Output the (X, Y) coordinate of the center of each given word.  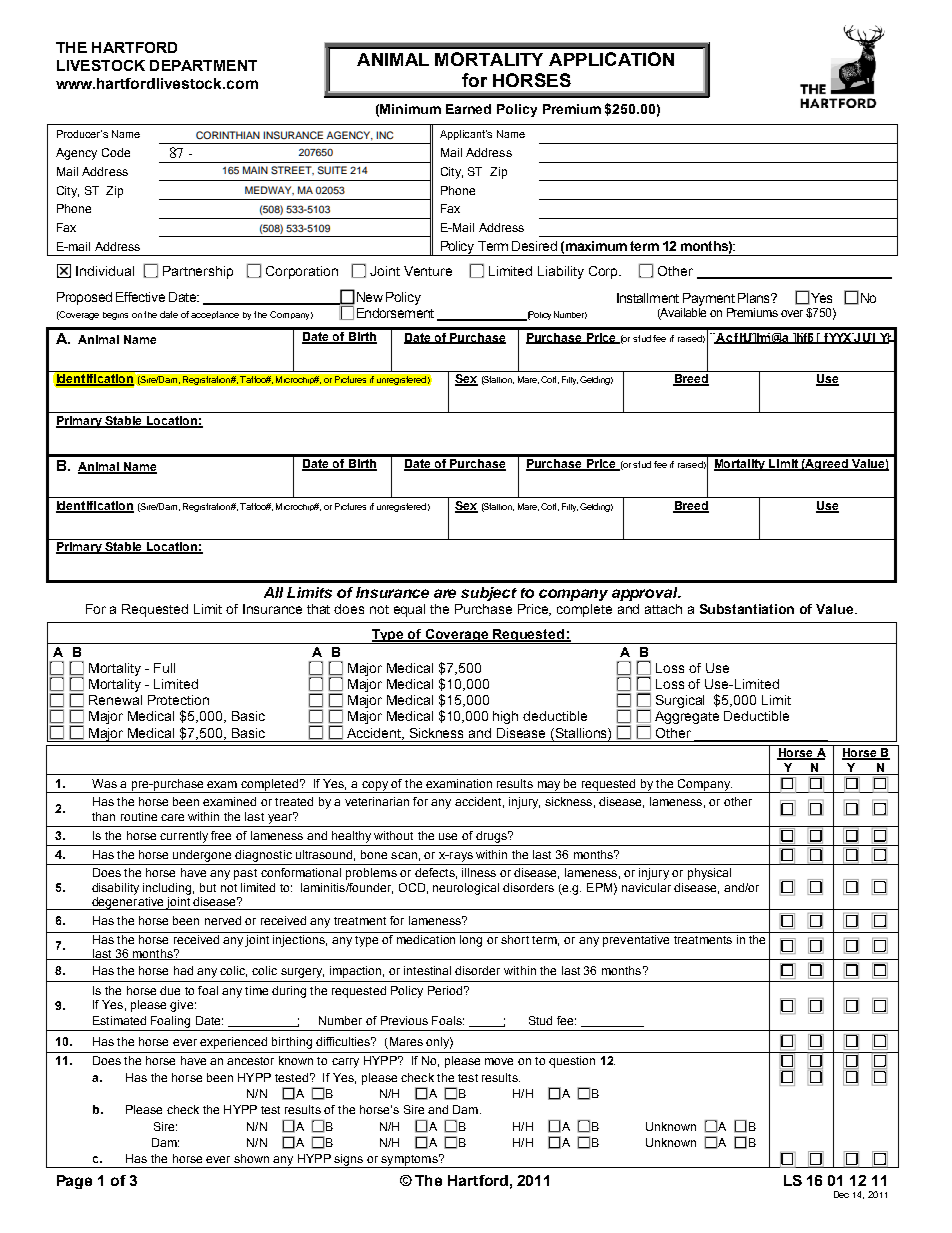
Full (164, 668)
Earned (468, 109)
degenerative (128, 902)
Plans (755, 298)
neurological (466, 889)
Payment (709, 299)
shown (251, 1158)
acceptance (215, 315)
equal (409, 610)
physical (709, 874)
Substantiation (747, 609)
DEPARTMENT (203, 65)
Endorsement (395, 313)
